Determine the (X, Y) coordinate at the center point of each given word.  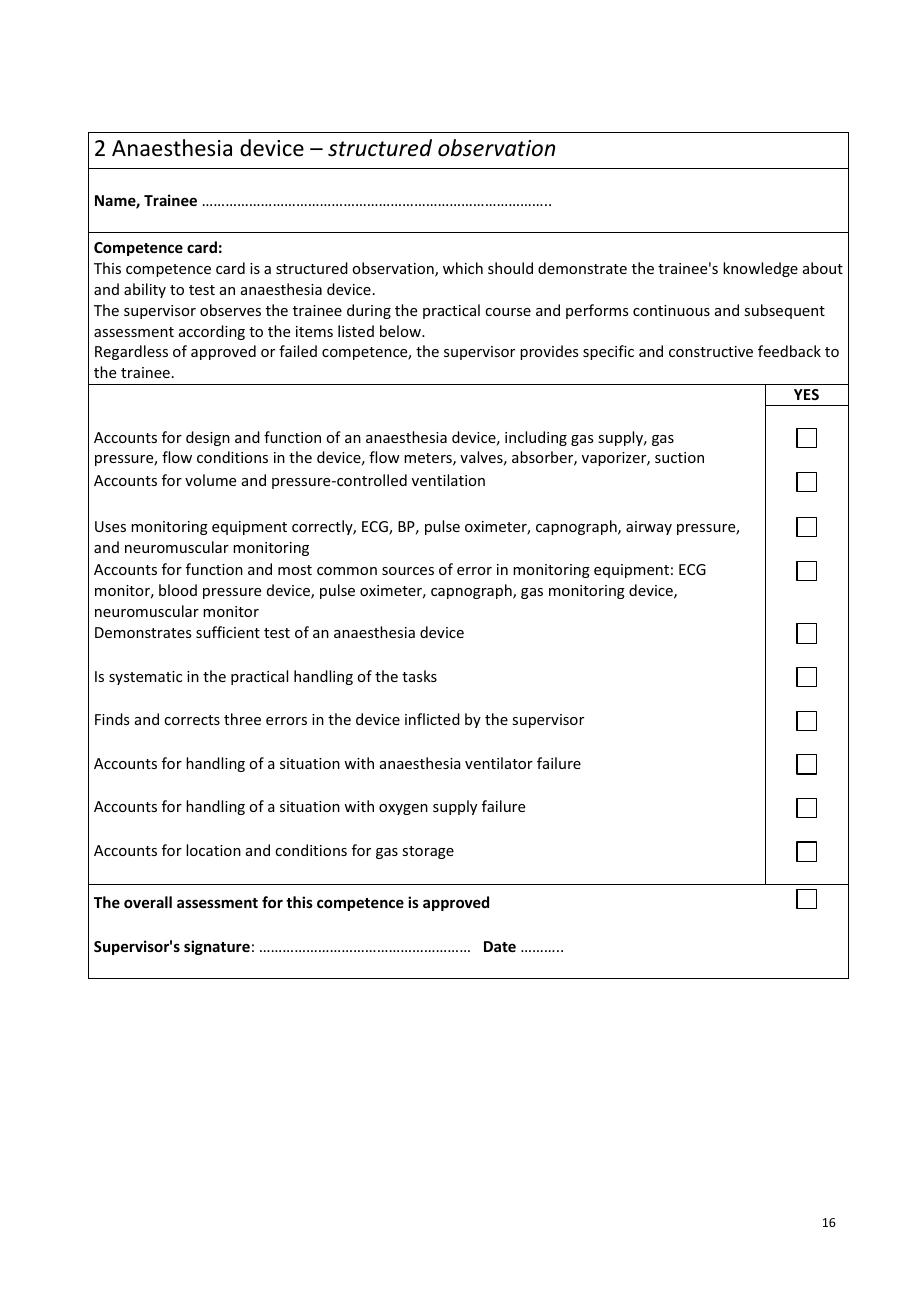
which (463, 268)
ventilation (448, 480)
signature (217, 947)
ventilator (499, 763)
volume (210, 480)
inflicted (432, 719)
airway (649, 528)
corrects (192, 720)
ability (145, 290)
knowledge (760, 269)
